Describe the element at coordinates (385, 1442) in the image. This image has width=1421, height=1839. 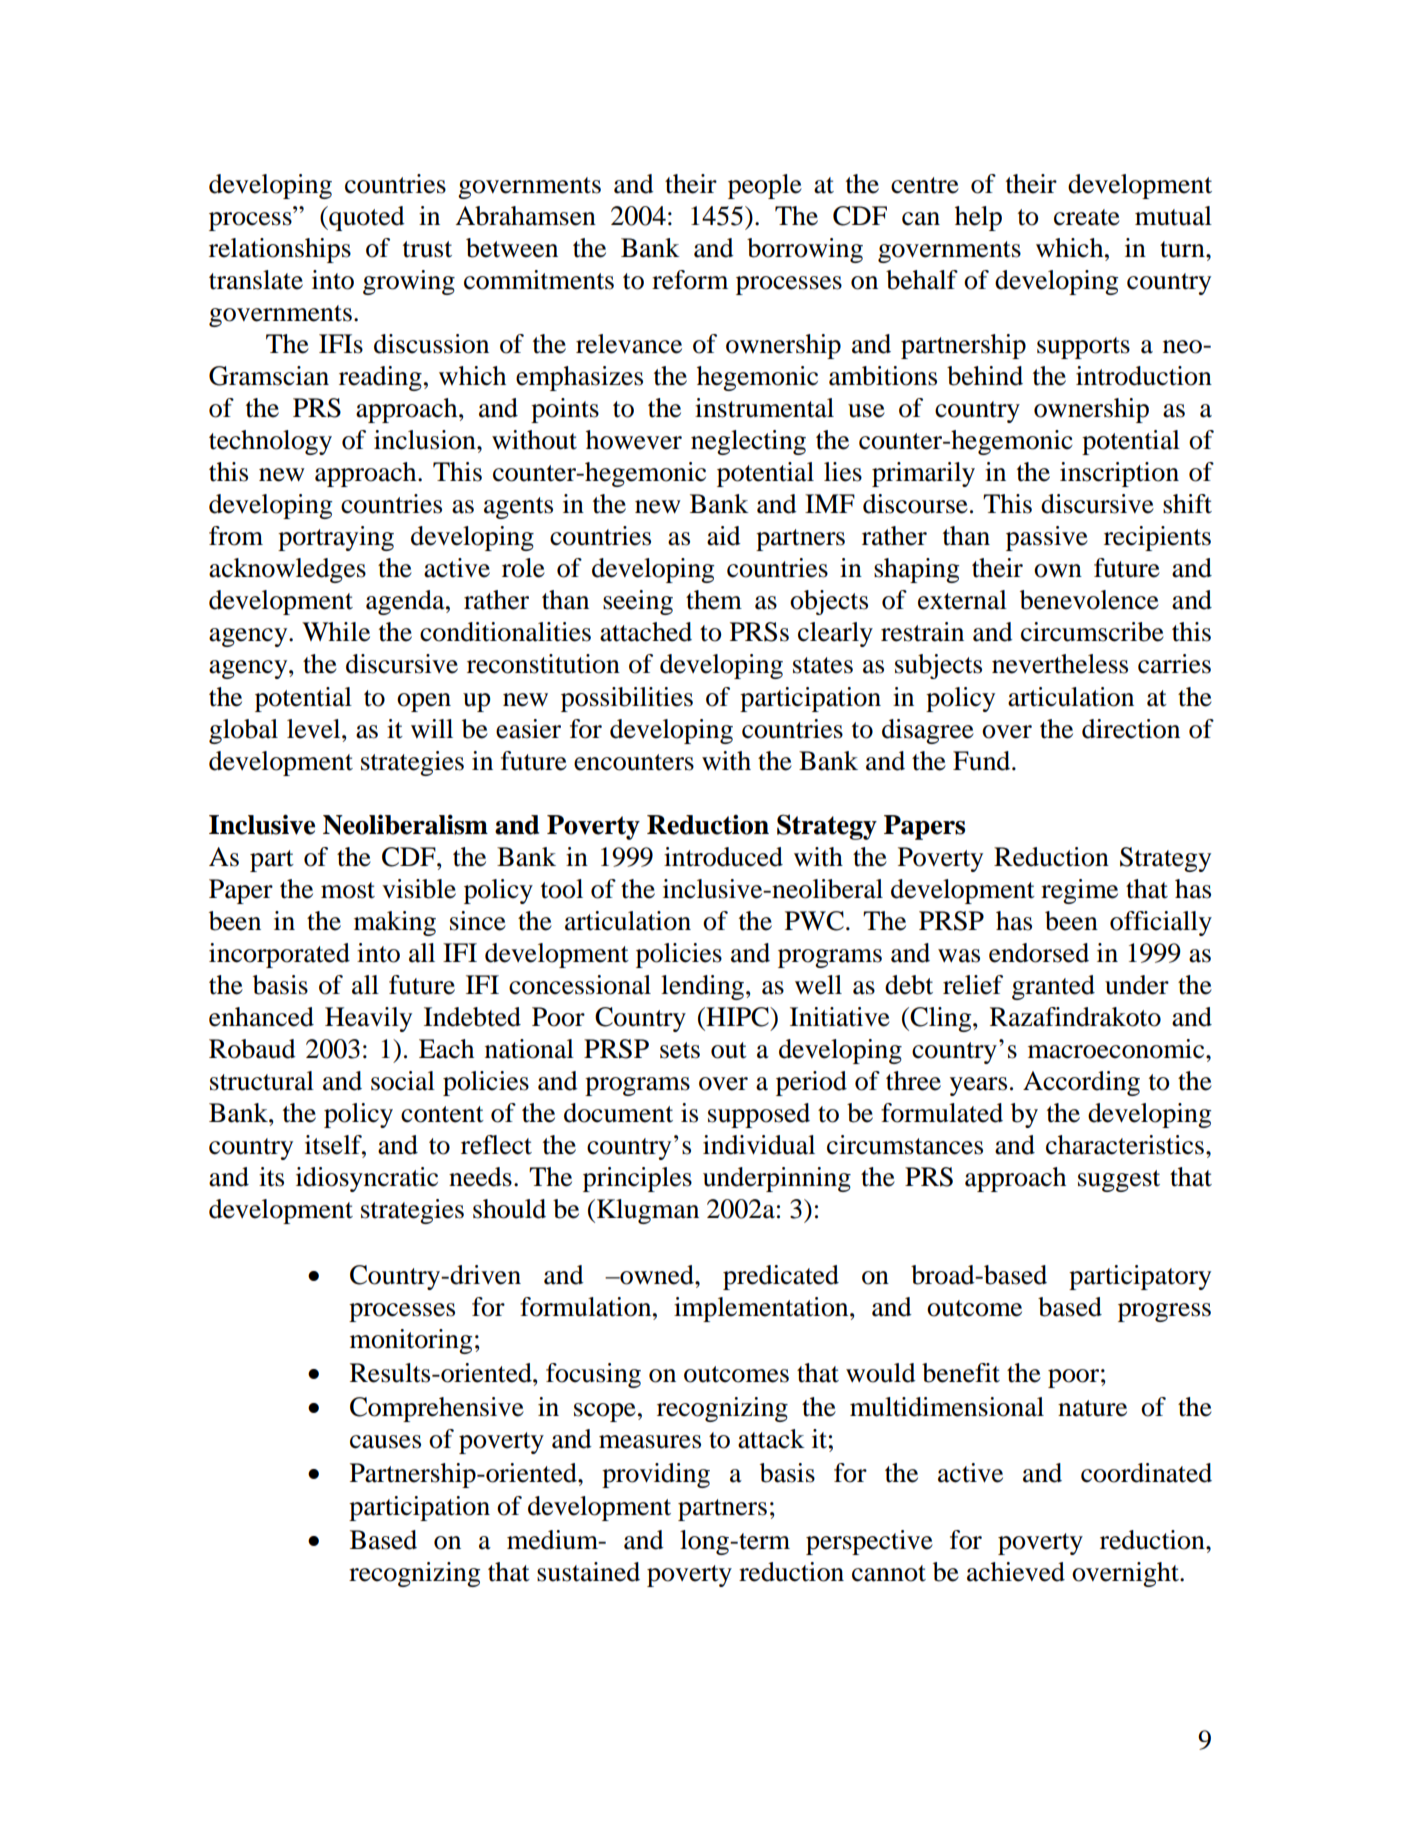
I see `causes` at that location.
